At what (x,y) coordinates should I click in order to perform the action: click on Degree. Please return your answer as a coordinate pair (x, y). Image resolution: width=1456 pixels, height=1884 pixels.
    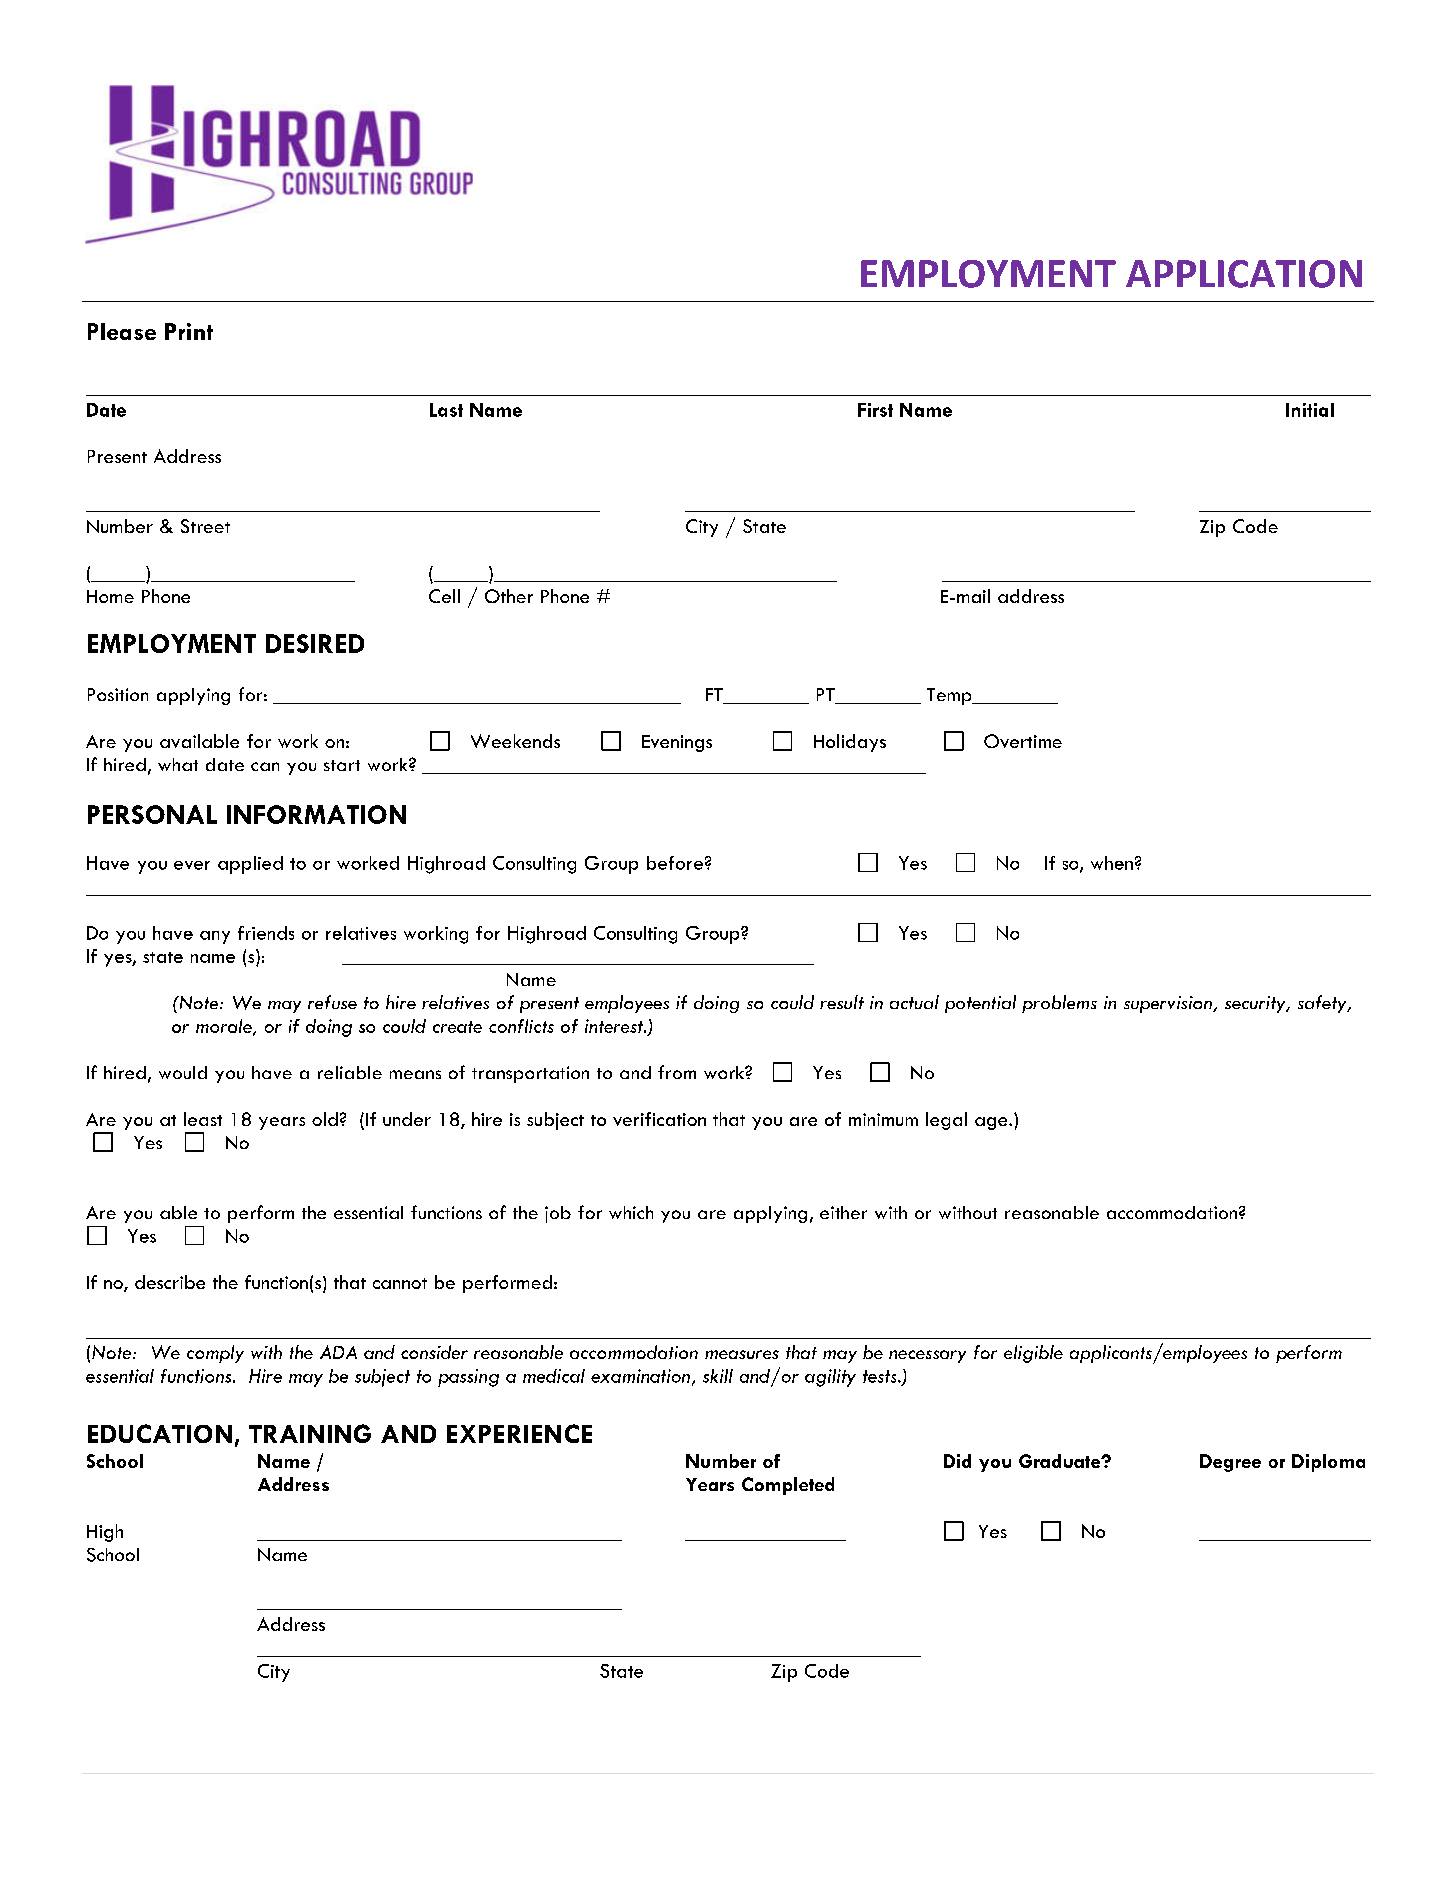
    Looking at the image, I should click on (1230, 1463).
